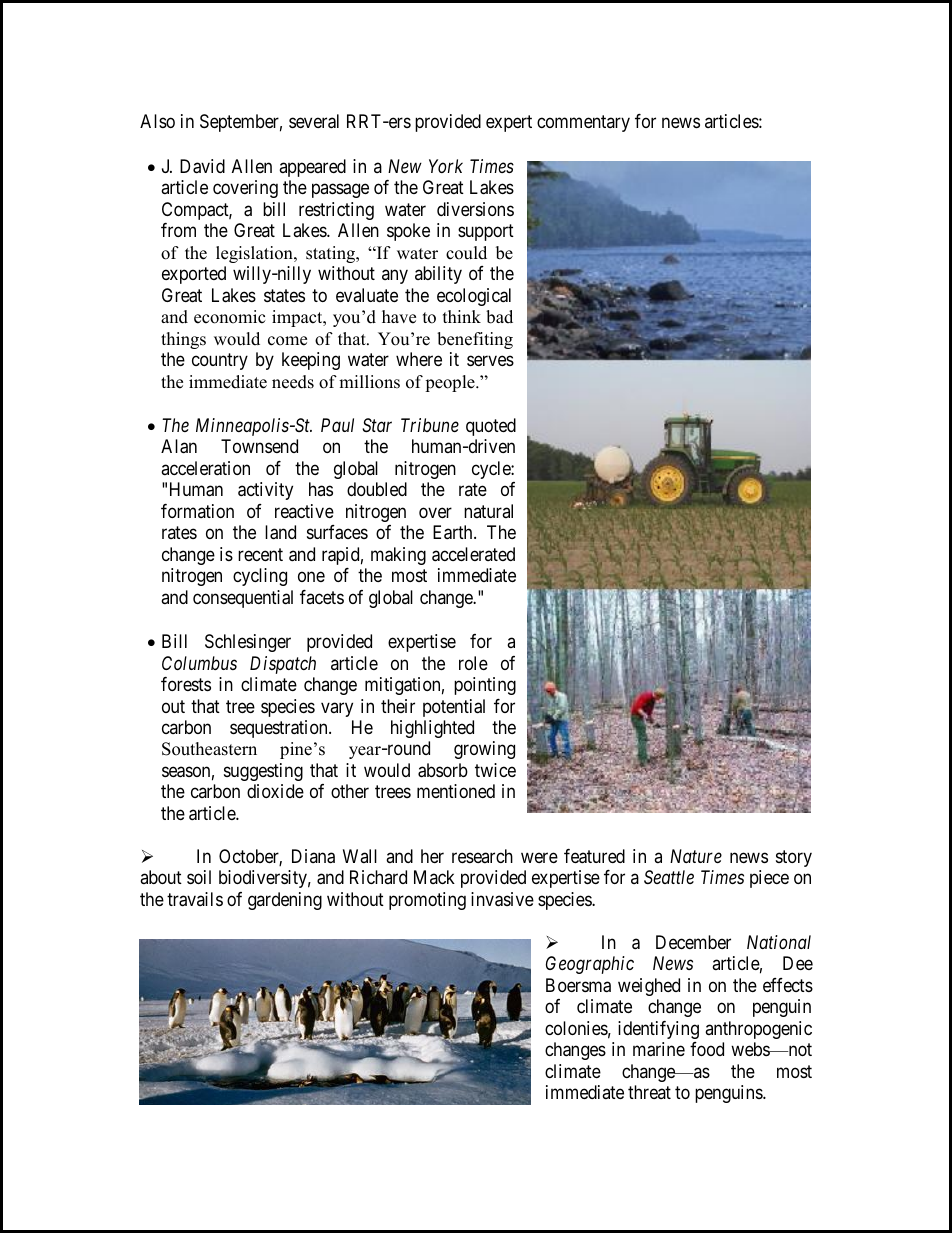 The height and width of the document is (1233, 952). Describe the element at coordinates (583, 124) in the document. I see `commentary` at that location.
